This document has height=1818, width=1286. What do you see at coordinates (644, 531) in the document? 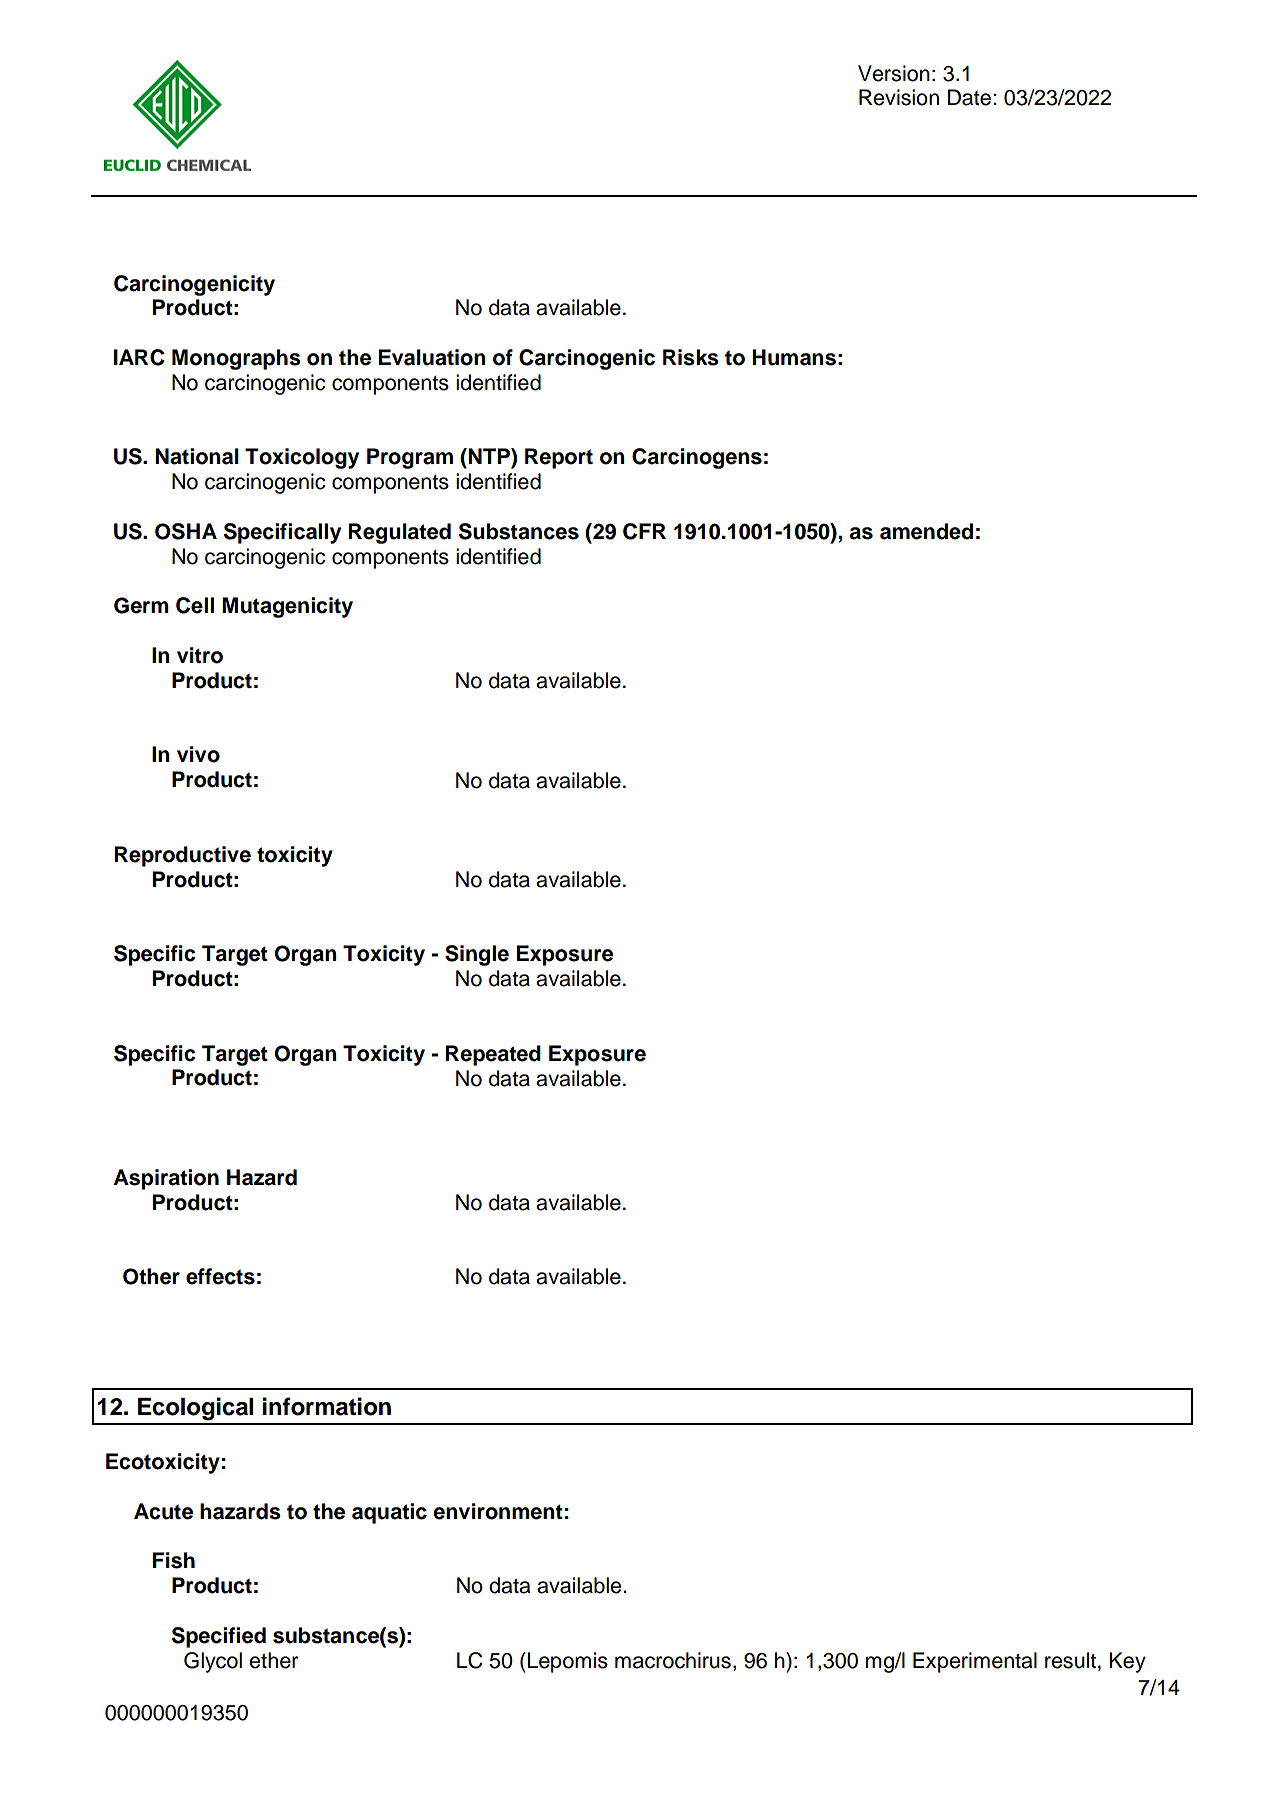
I see `CFR` at bounding box center [644, 531].
